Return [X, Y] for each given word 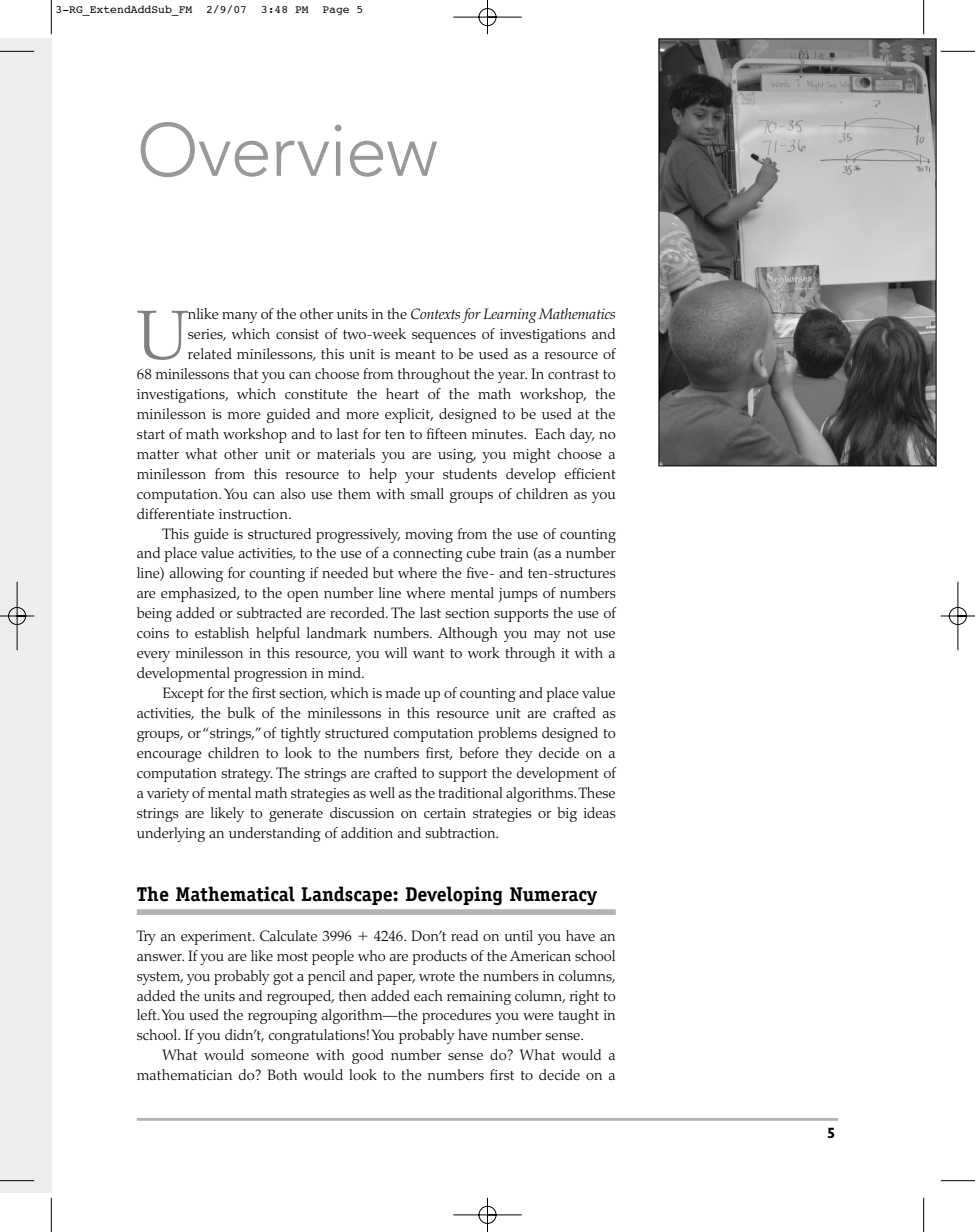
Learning [510, 315]
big [567, 814]
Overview [289, 149]
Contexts [435, 314]
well [382, 792]
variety [168, 795]
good [368, 1056]
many [240, 317]
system [160, 978]
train [514, 553]
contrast [573, 374]
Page [336, 10]
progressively [358, 535]
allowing [196, 574]
